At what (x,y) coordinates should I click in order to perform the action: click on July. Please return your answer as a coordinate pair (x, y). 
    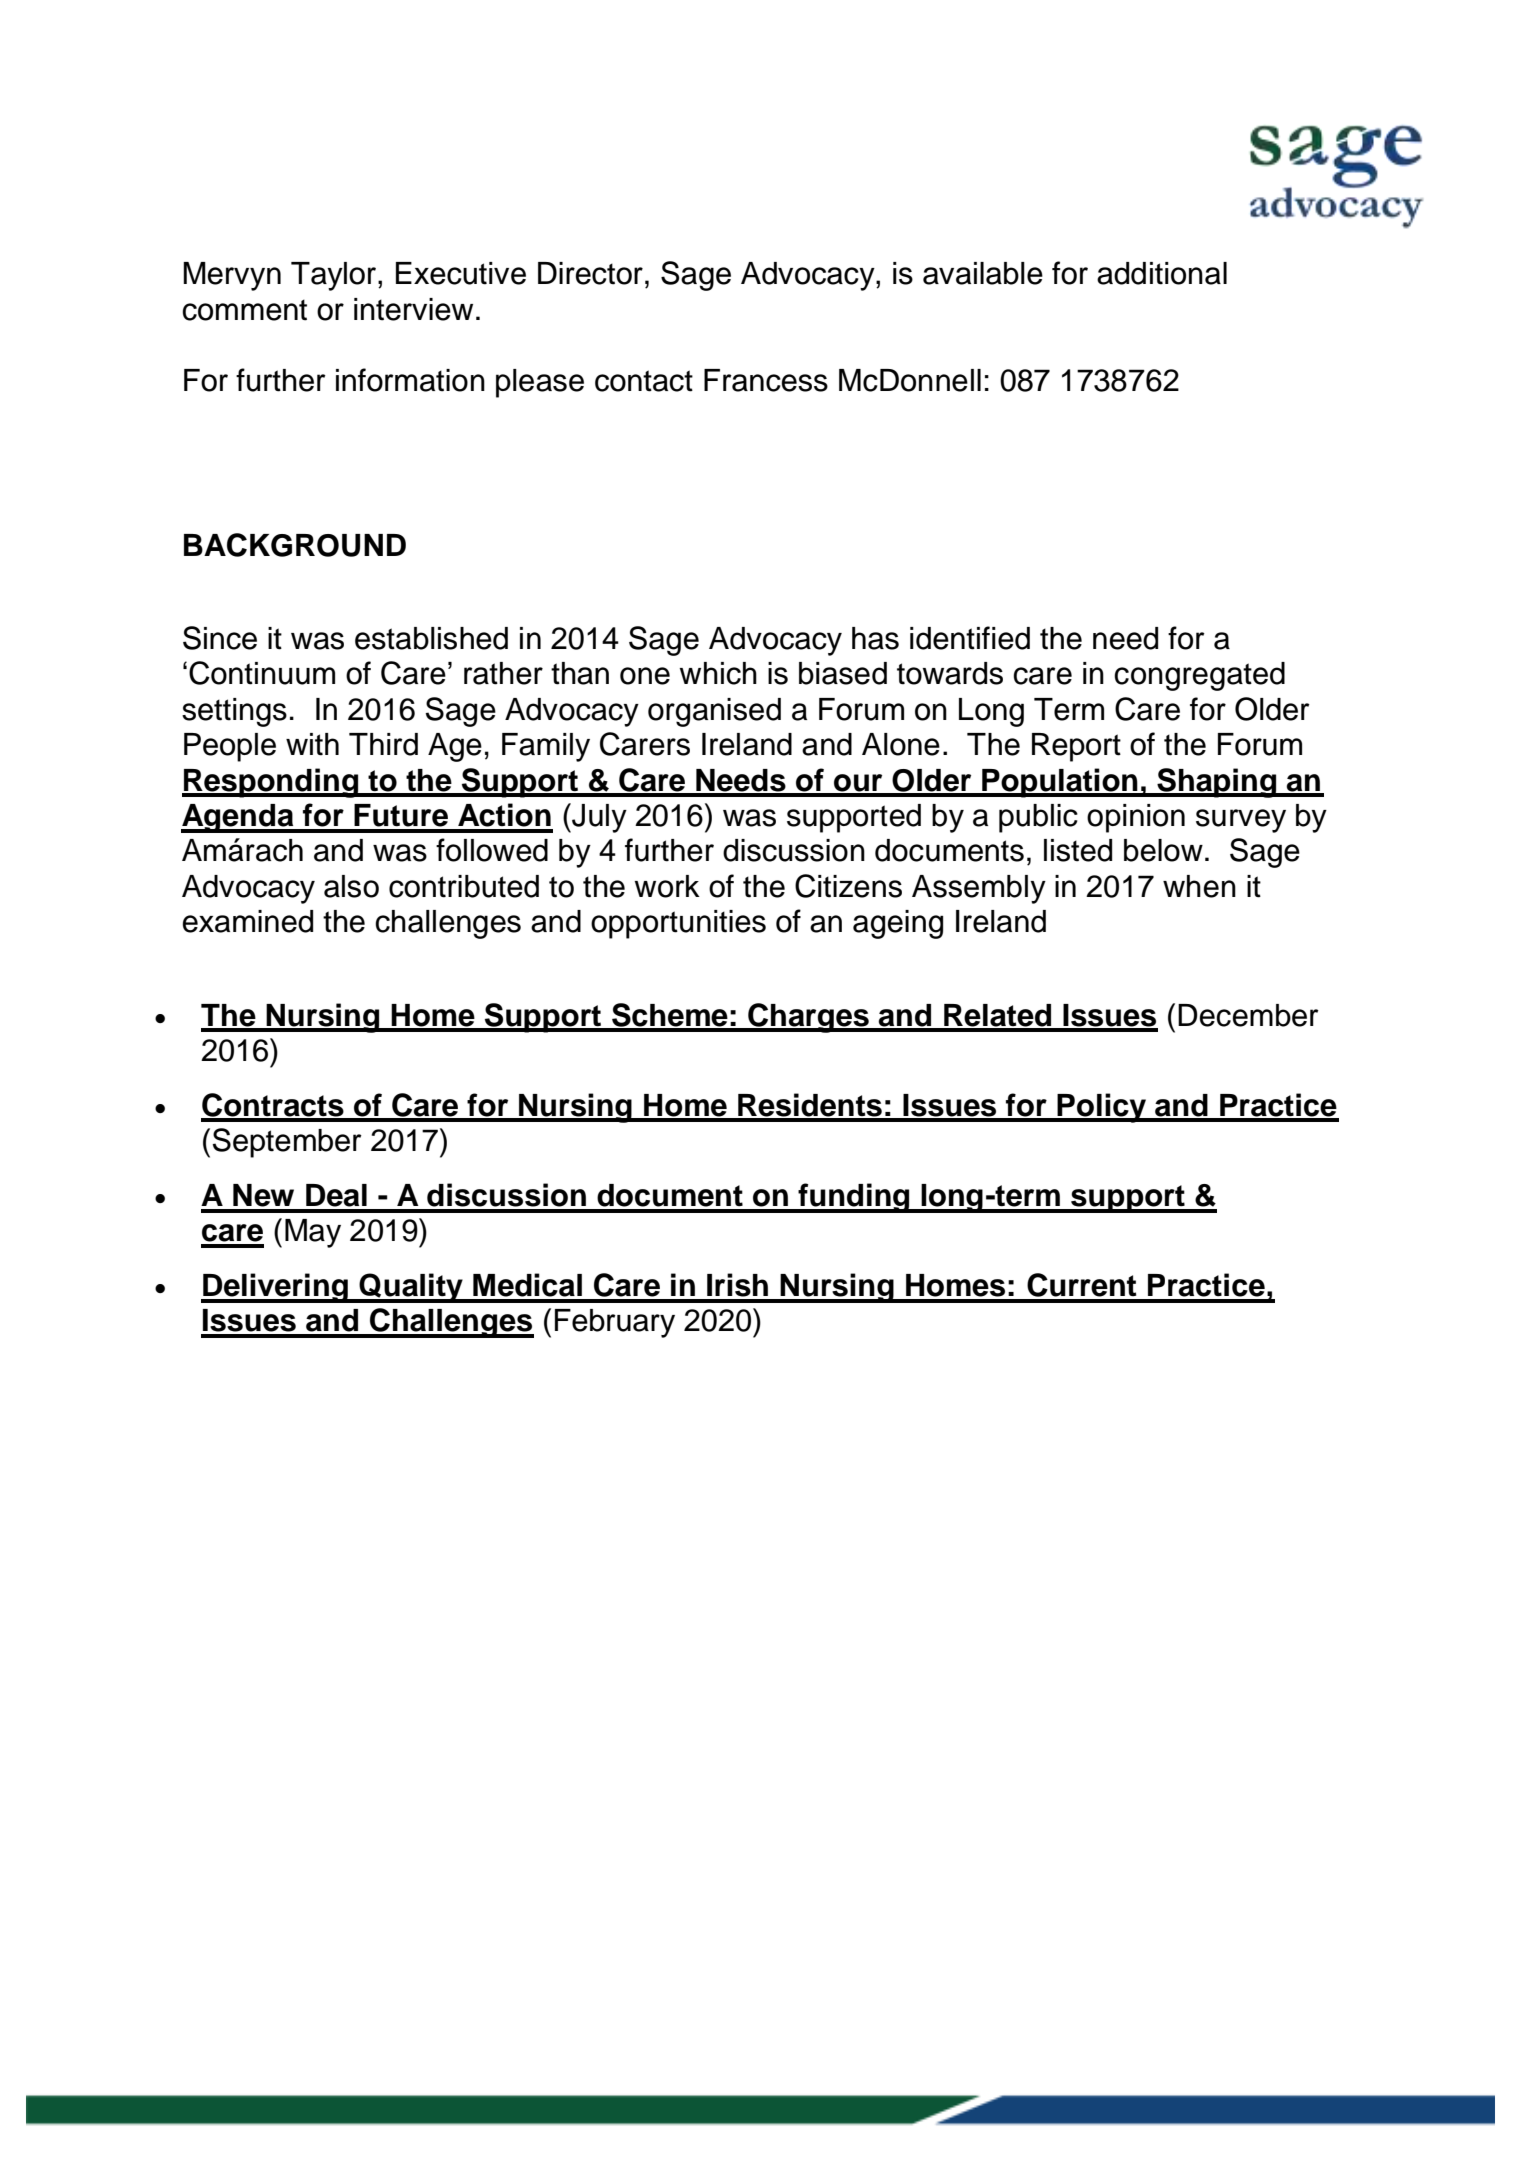
    Looking at the image, I should click on (598, 818).
